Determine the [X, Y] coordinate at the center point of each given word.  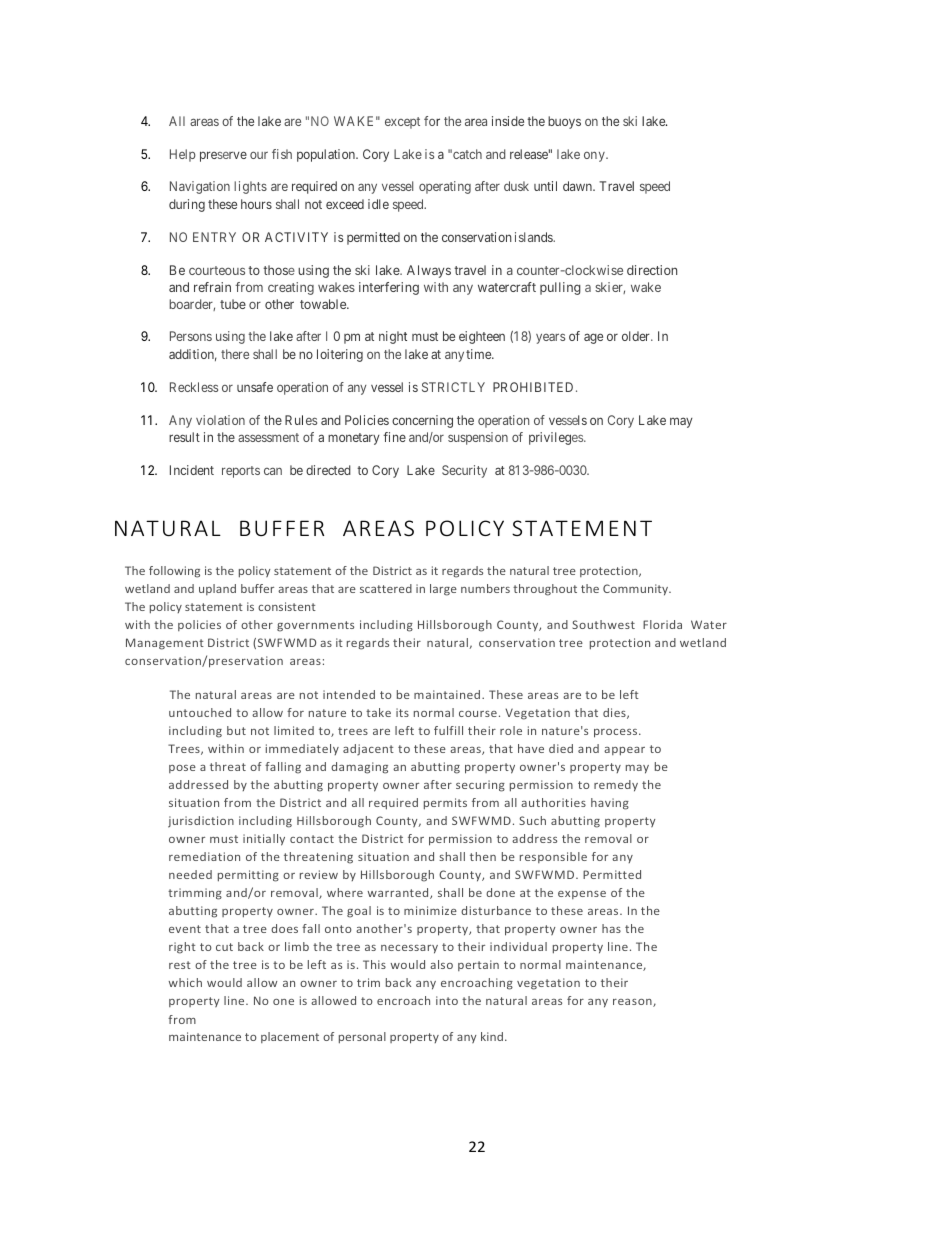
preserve [223, 156]
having [610, 804]
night [393, 337]
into [447, 1000]
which [185, 982]
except [402, 123]
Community [637, 590]
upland [217, 589]
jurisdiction [201, 822]
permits [445, 804]
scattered [386, 588]
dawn [579, 186]
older [637, 336]
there [235, 354]
